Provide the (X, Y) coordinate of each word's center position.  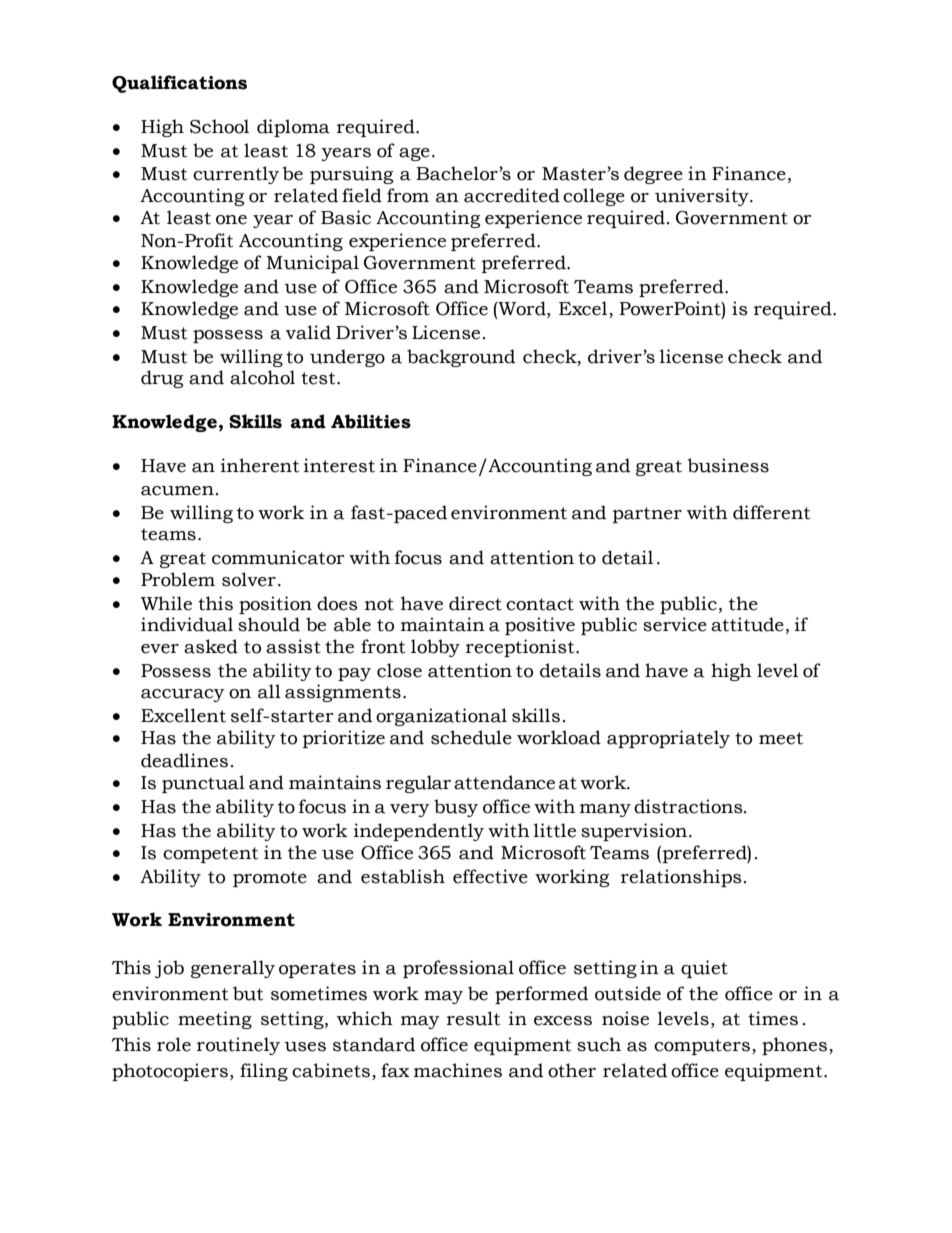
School (219, 126)
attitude (747, 624)
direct (475, 603)
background (461, 358)
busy (456, 808)
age (414, 154)
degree (653, 175)
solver (249, 579)
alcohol (262, 377)
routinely (238, 1046)
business (728, 465)
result (473, 1018)
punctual (203, 784)
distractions (689, 806)
